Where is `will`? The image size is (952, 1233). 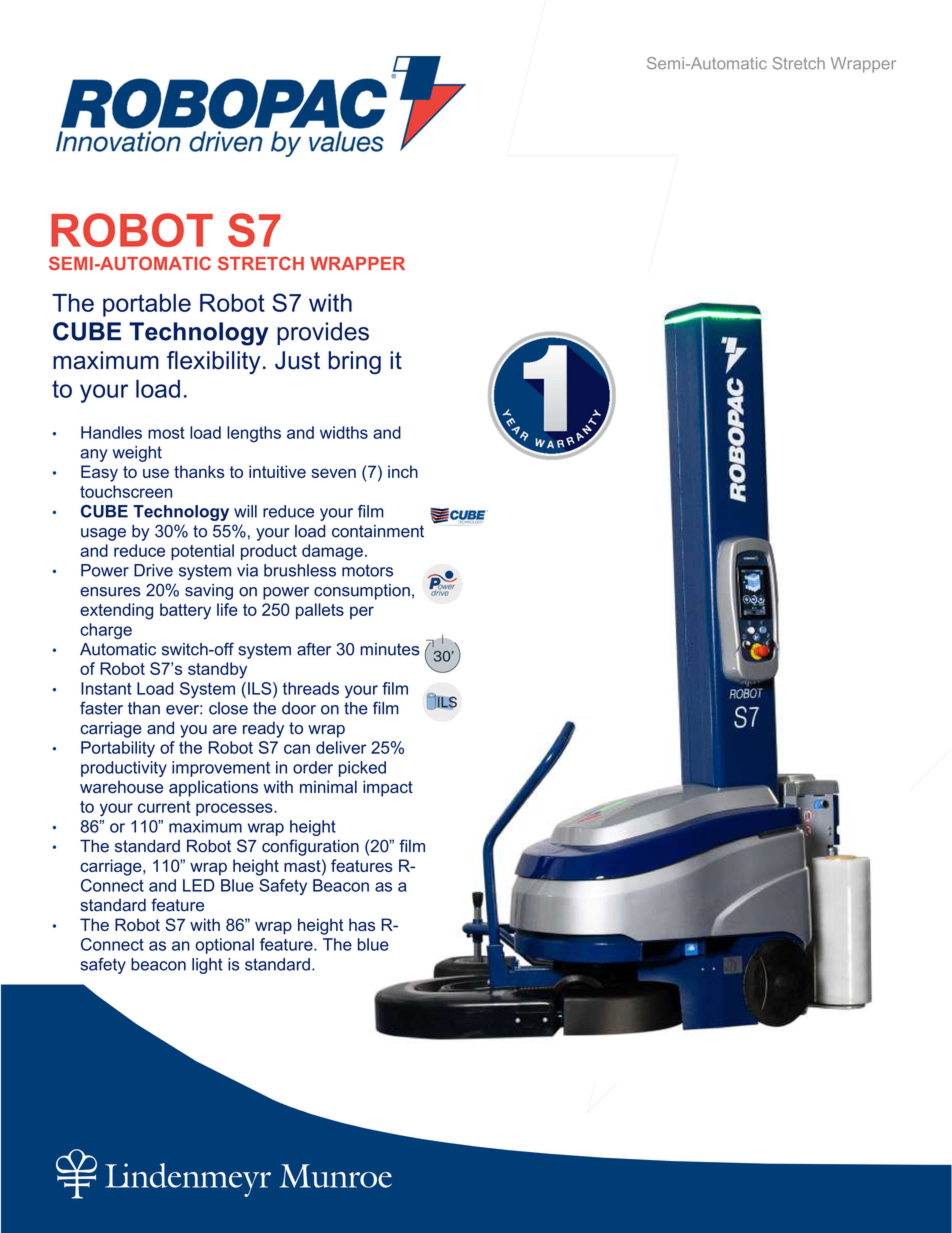
will is located at coordinates (245, 511).
